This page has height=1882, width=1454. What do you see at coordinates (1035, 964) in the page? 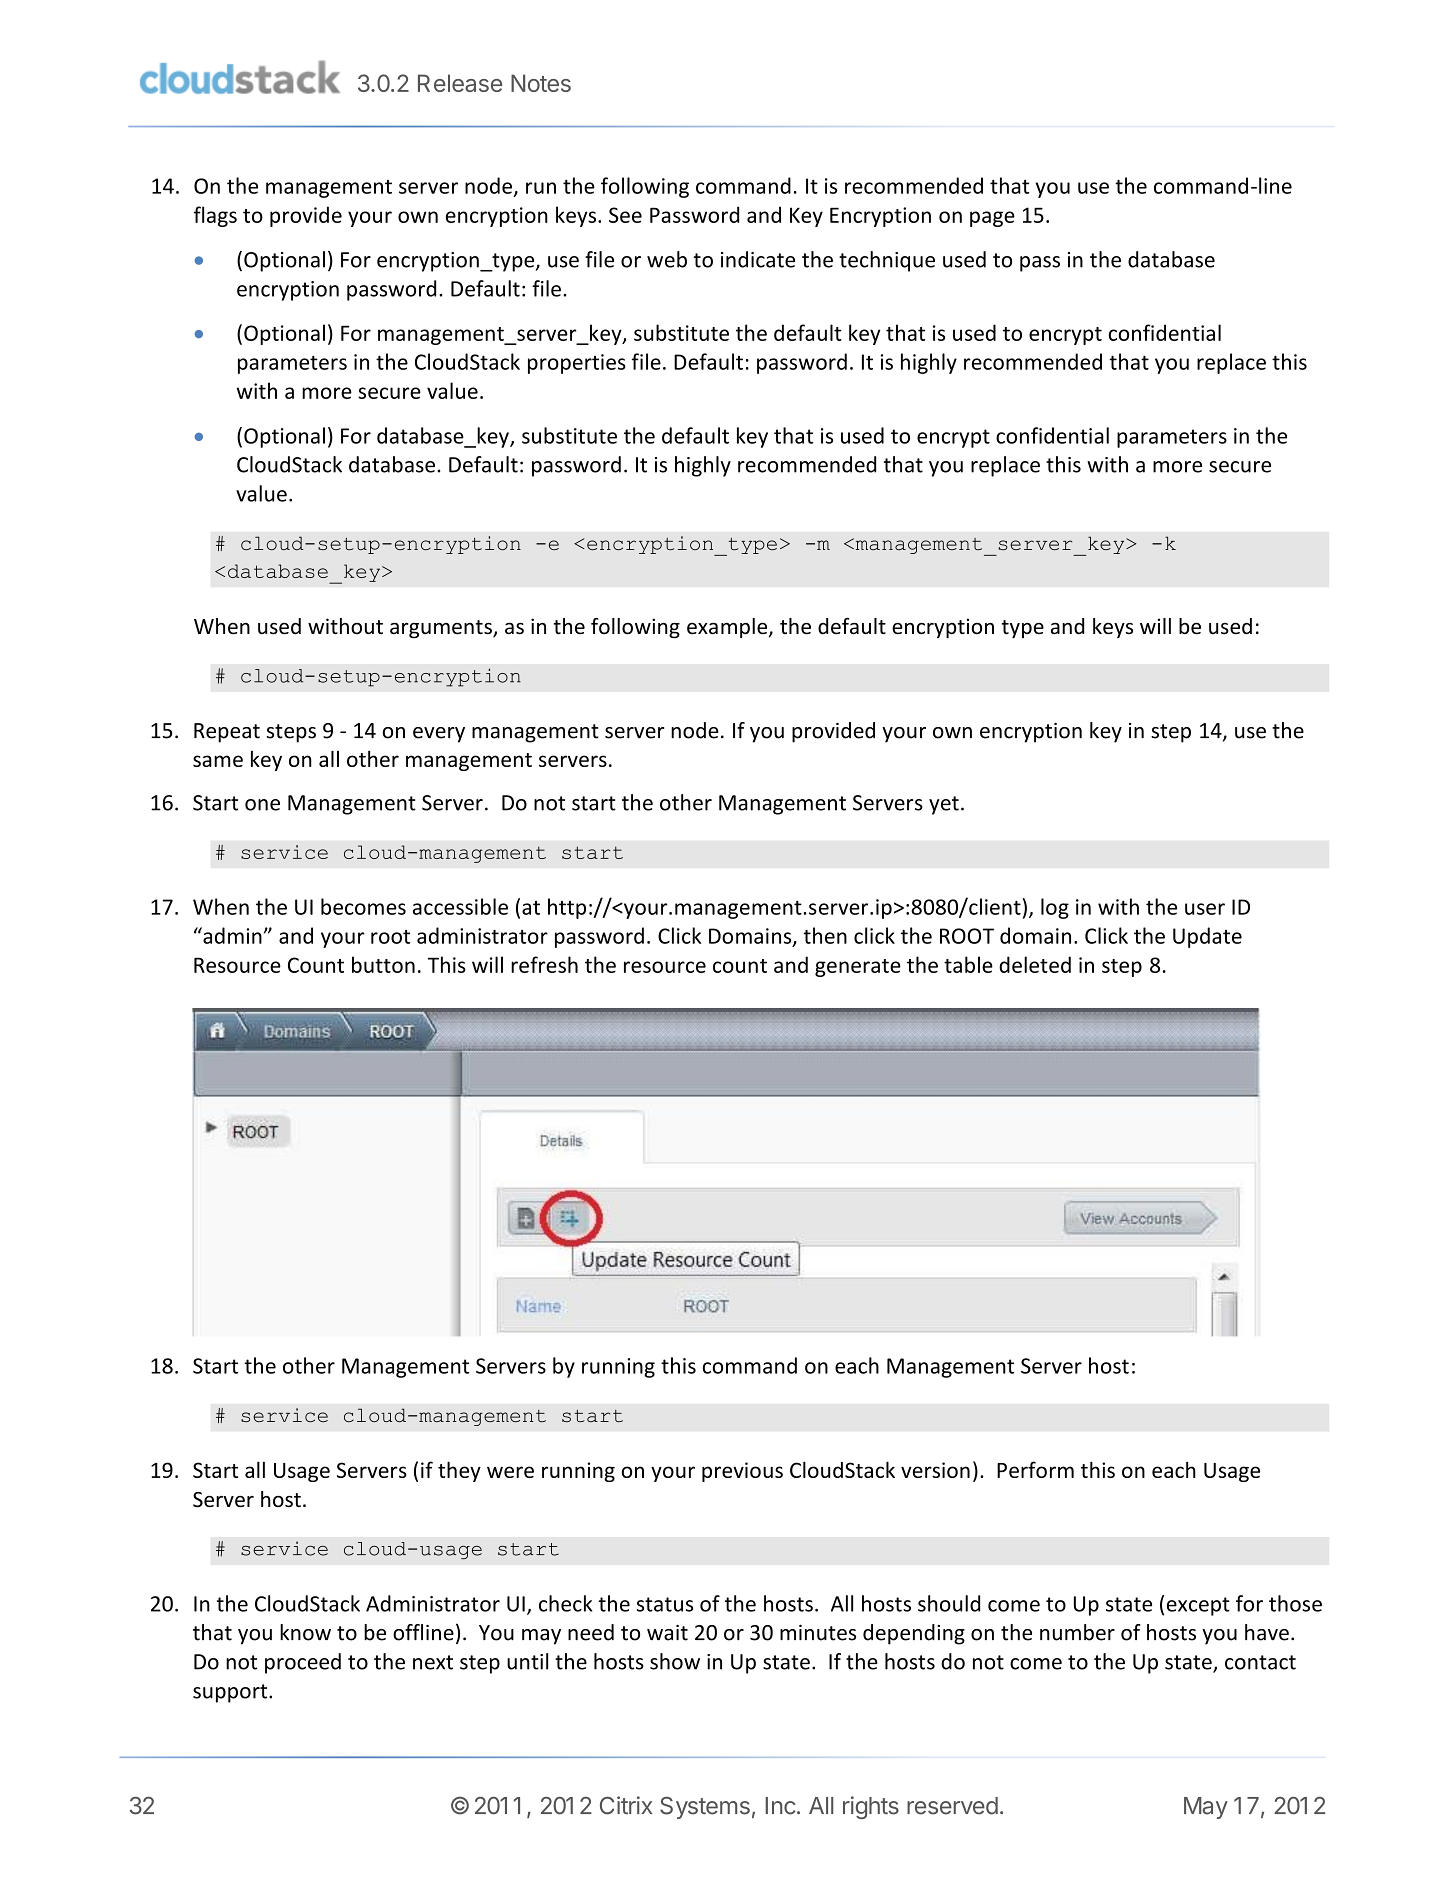
I see `deleted` at bounding box center [1035, 964].
